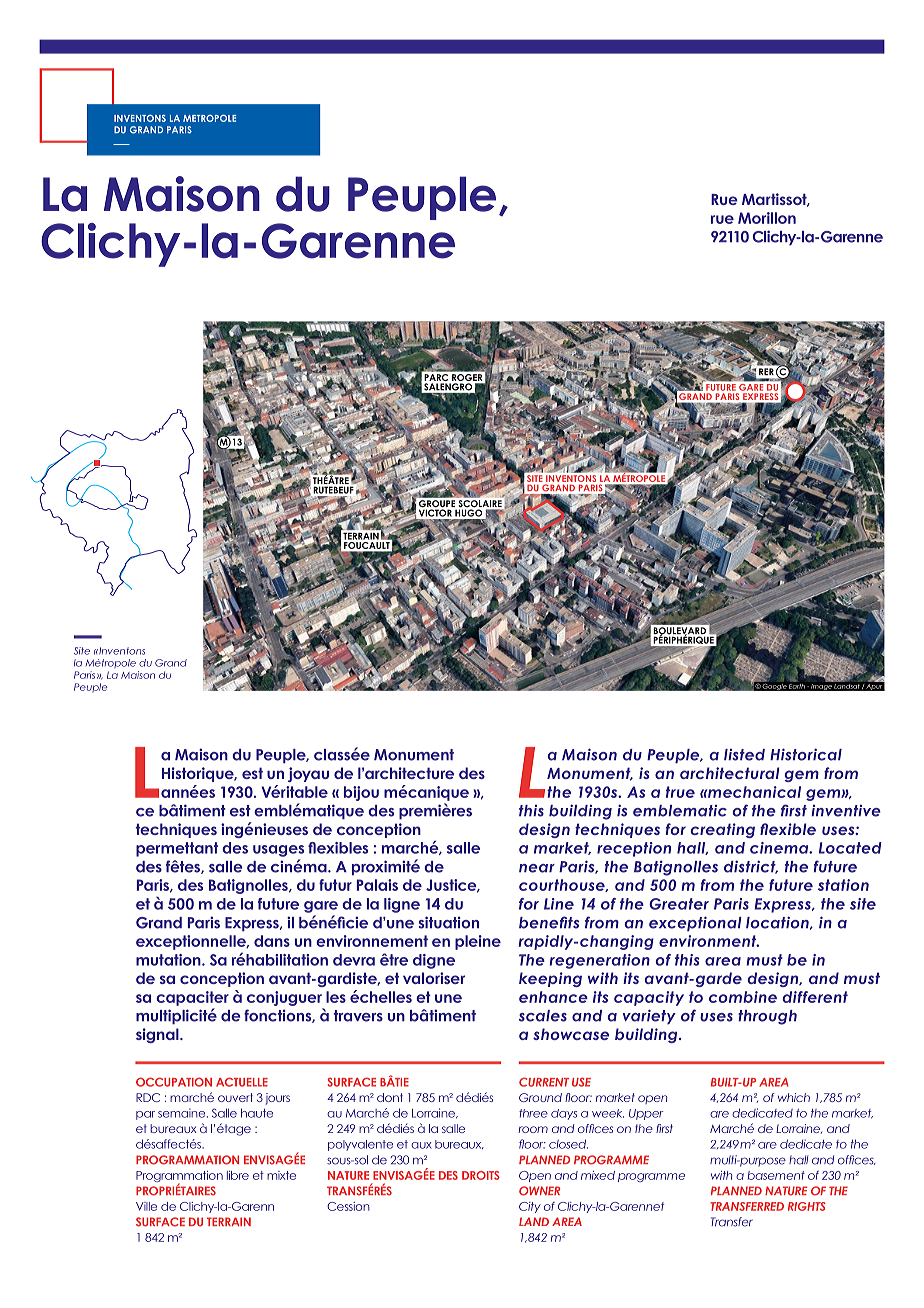 The height and width of the screenshot is (1308, 924). Describe the element at coordinates (229, 1221) in the screenshot. I see `TERRAIN` at that location.
